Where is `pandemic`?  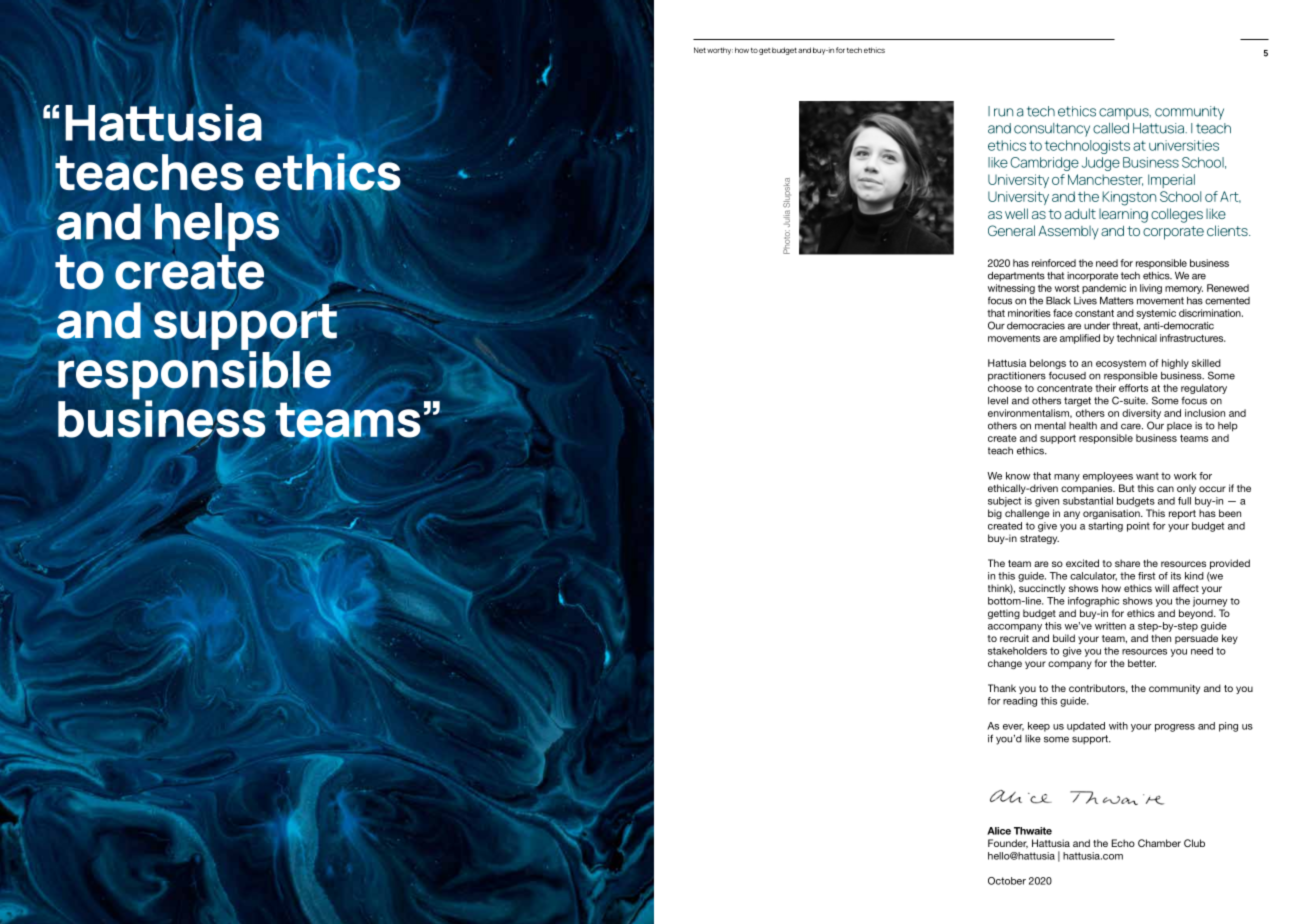 pandemic is located at coordinates (1104, 289).
